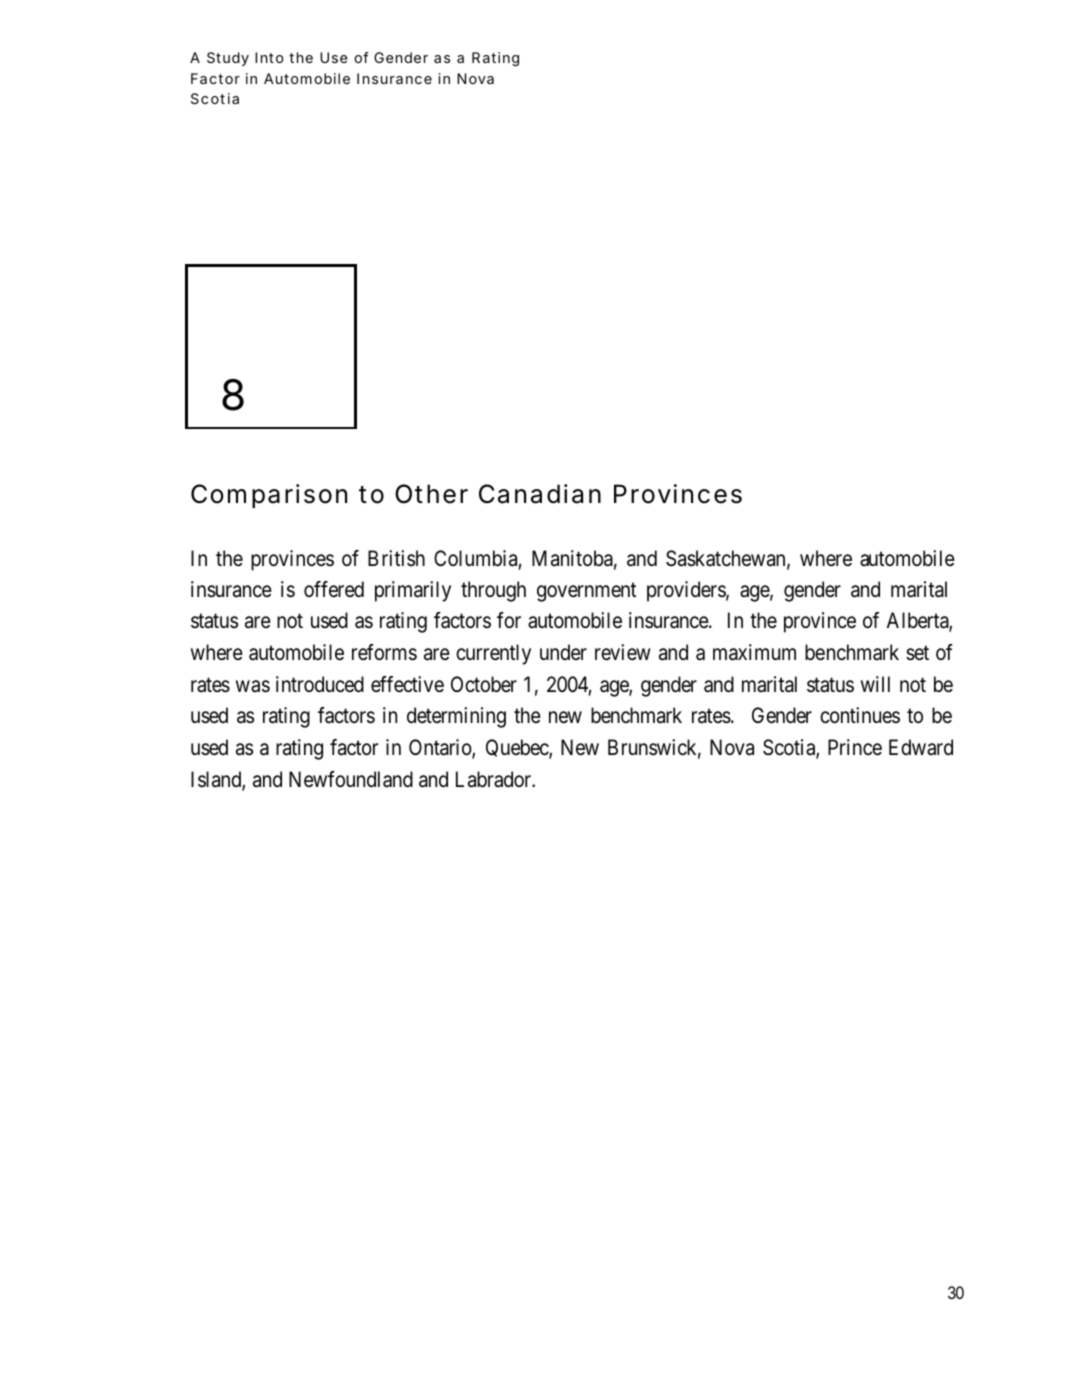 Image resolution: width=1078 pixels, height=1395 pixels. Describe the element at coordinates (351, 779) in the screenshot. I see `Newfoundland` at that location.
